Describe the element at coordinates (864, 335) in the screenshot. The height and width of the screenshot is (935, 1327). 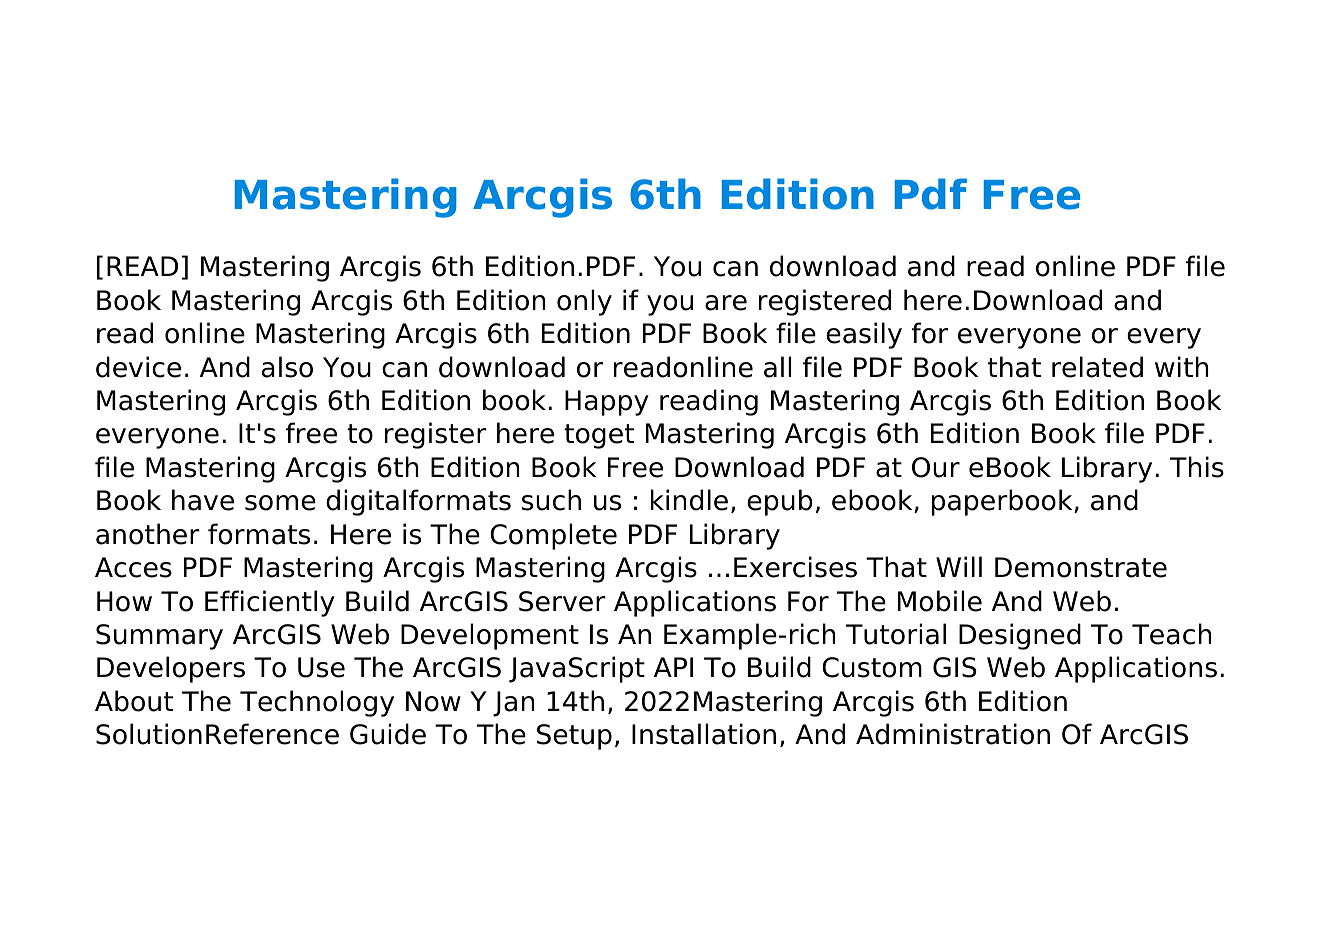
I see `easily` at that location.
